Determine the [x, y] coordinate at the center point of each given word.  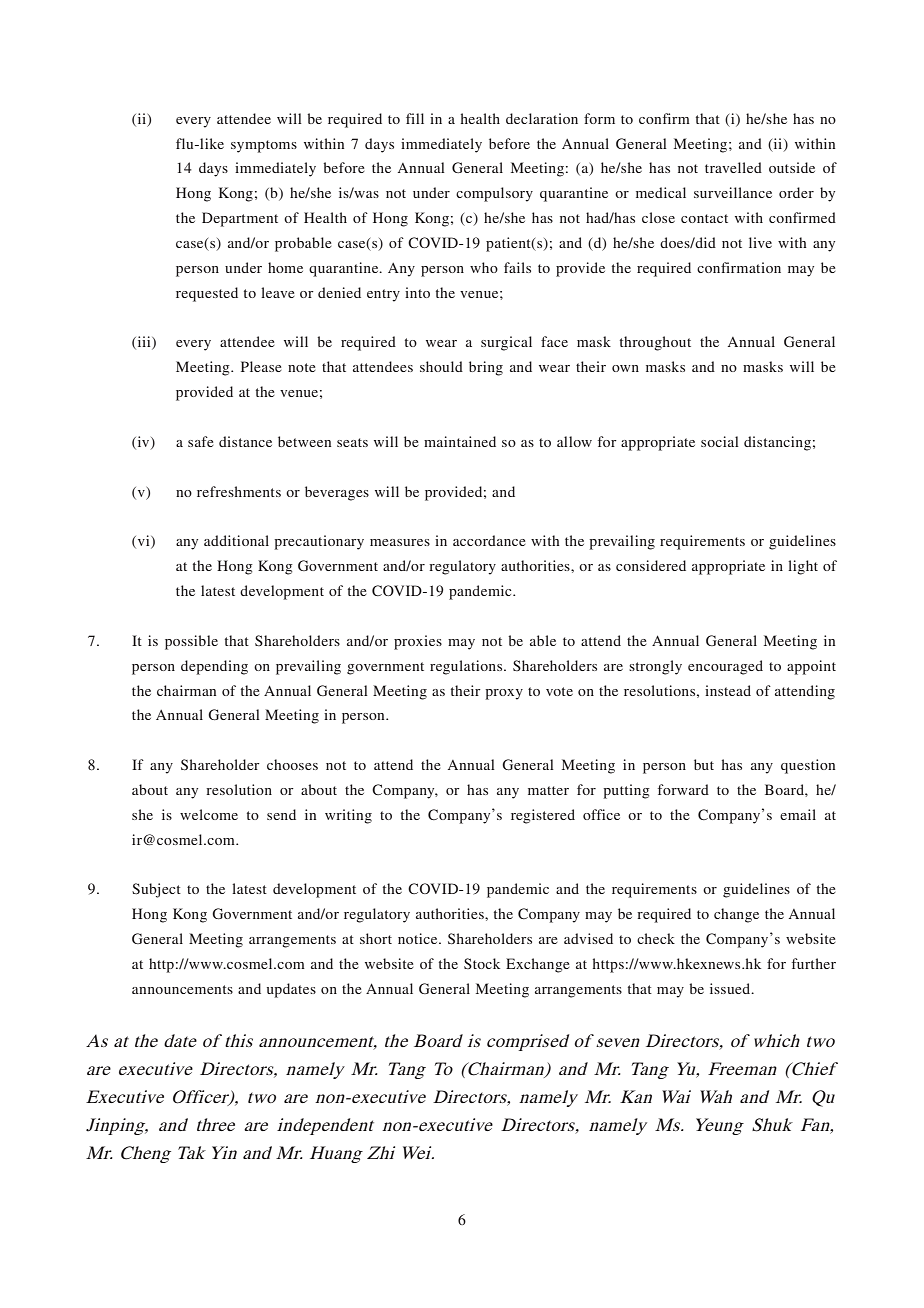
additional [236, 540]
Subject [156, 890]
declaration [542, 118]
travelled [733, 167]
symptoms [264, 146]
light [803, 567]
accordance [489, 540]
